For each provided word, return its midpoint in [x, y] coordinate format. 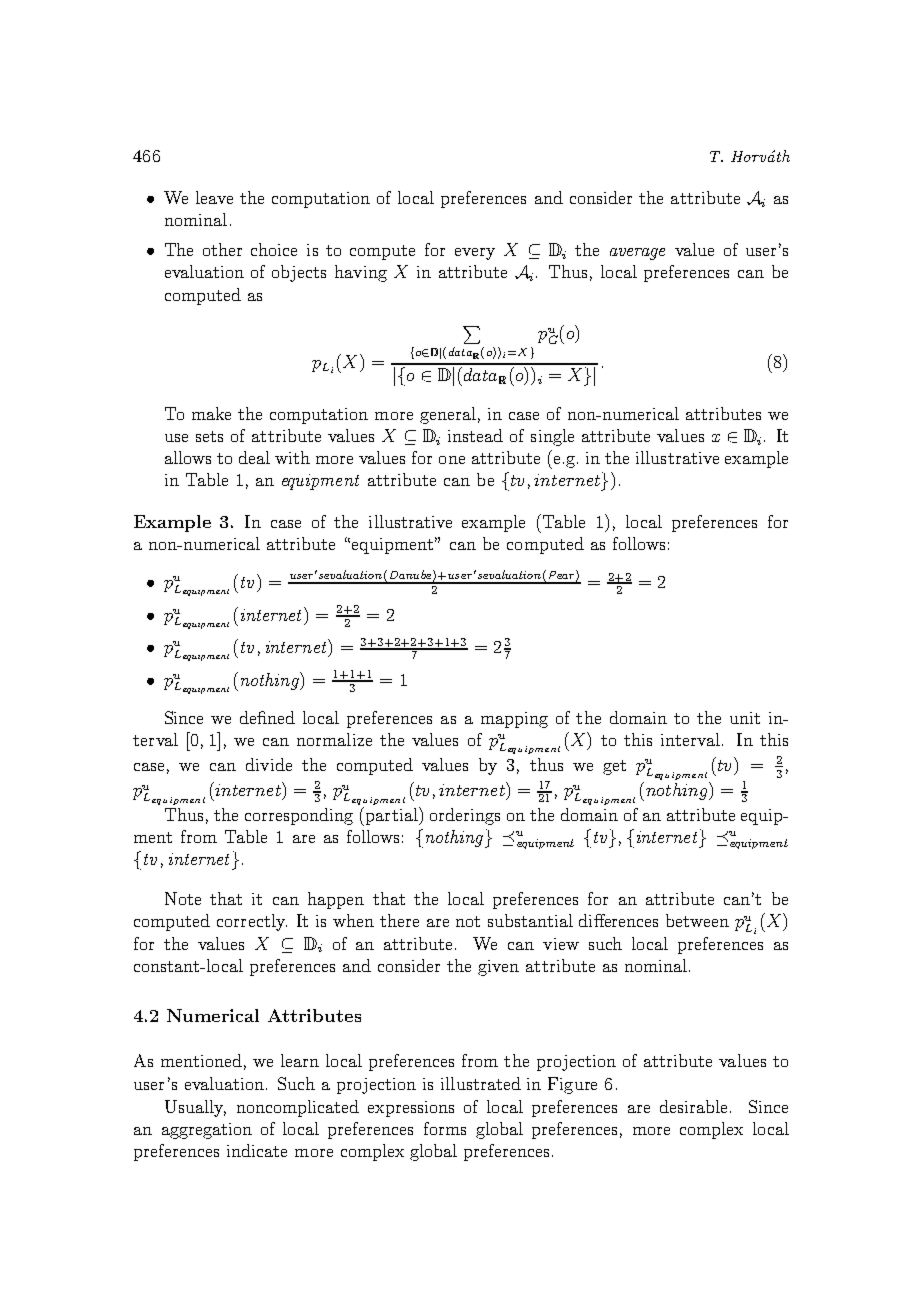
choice [274, 249]
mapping [514, 720]
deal [254, 457]
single [552, 437]
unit [745, 718]
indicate [257, 1150]
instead [475, 435]
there [399, 920]
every [475, 254]
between [697, 920]
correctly [252, 922]
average [637, 254]
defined [267, 717]
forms [445, 1128]
